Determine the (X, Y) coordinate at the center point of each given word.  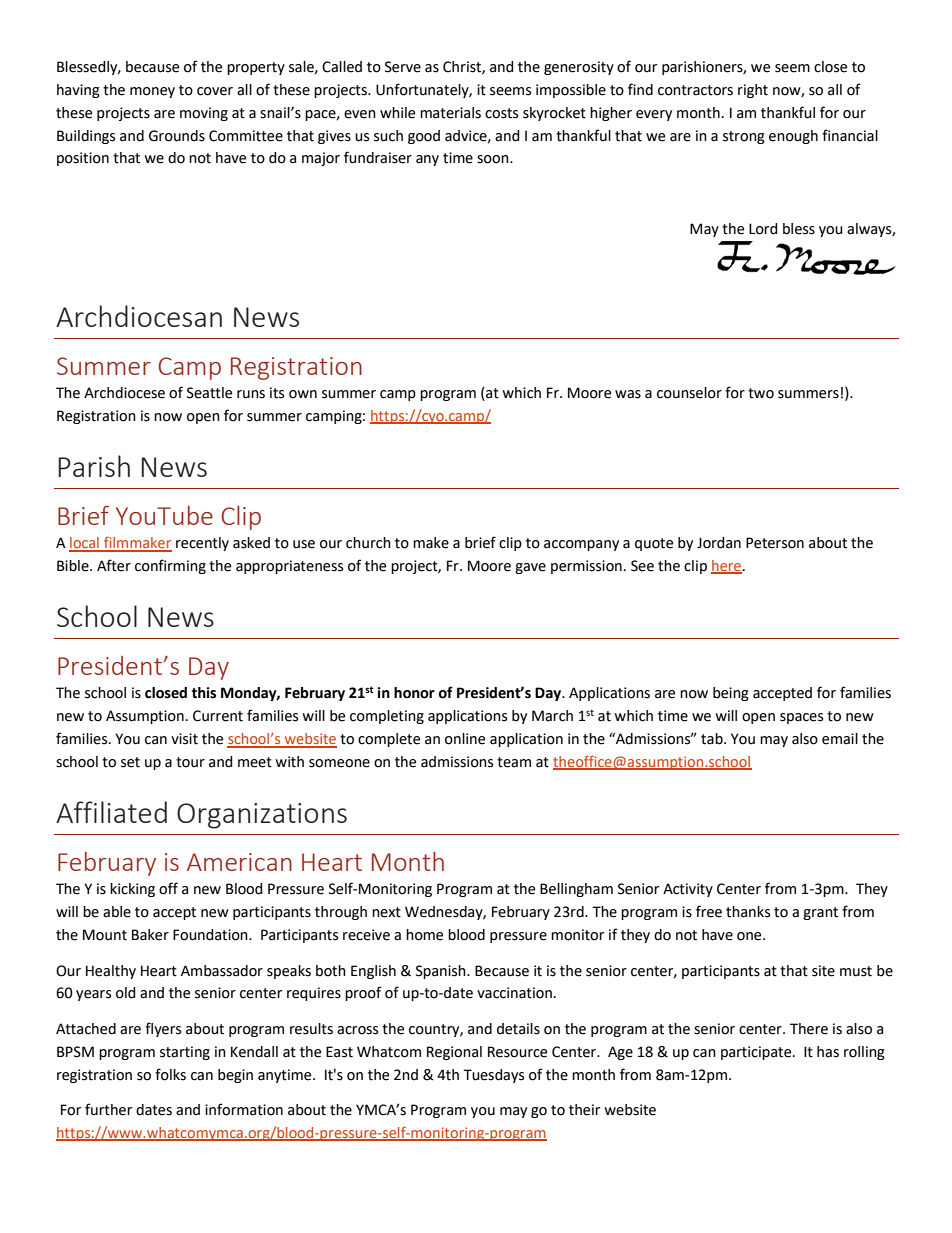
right (753, 91)
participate (757, 1053)
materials (450, 113)
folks (170, 1074)
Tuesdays (493, 1076)
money (152, 92)
